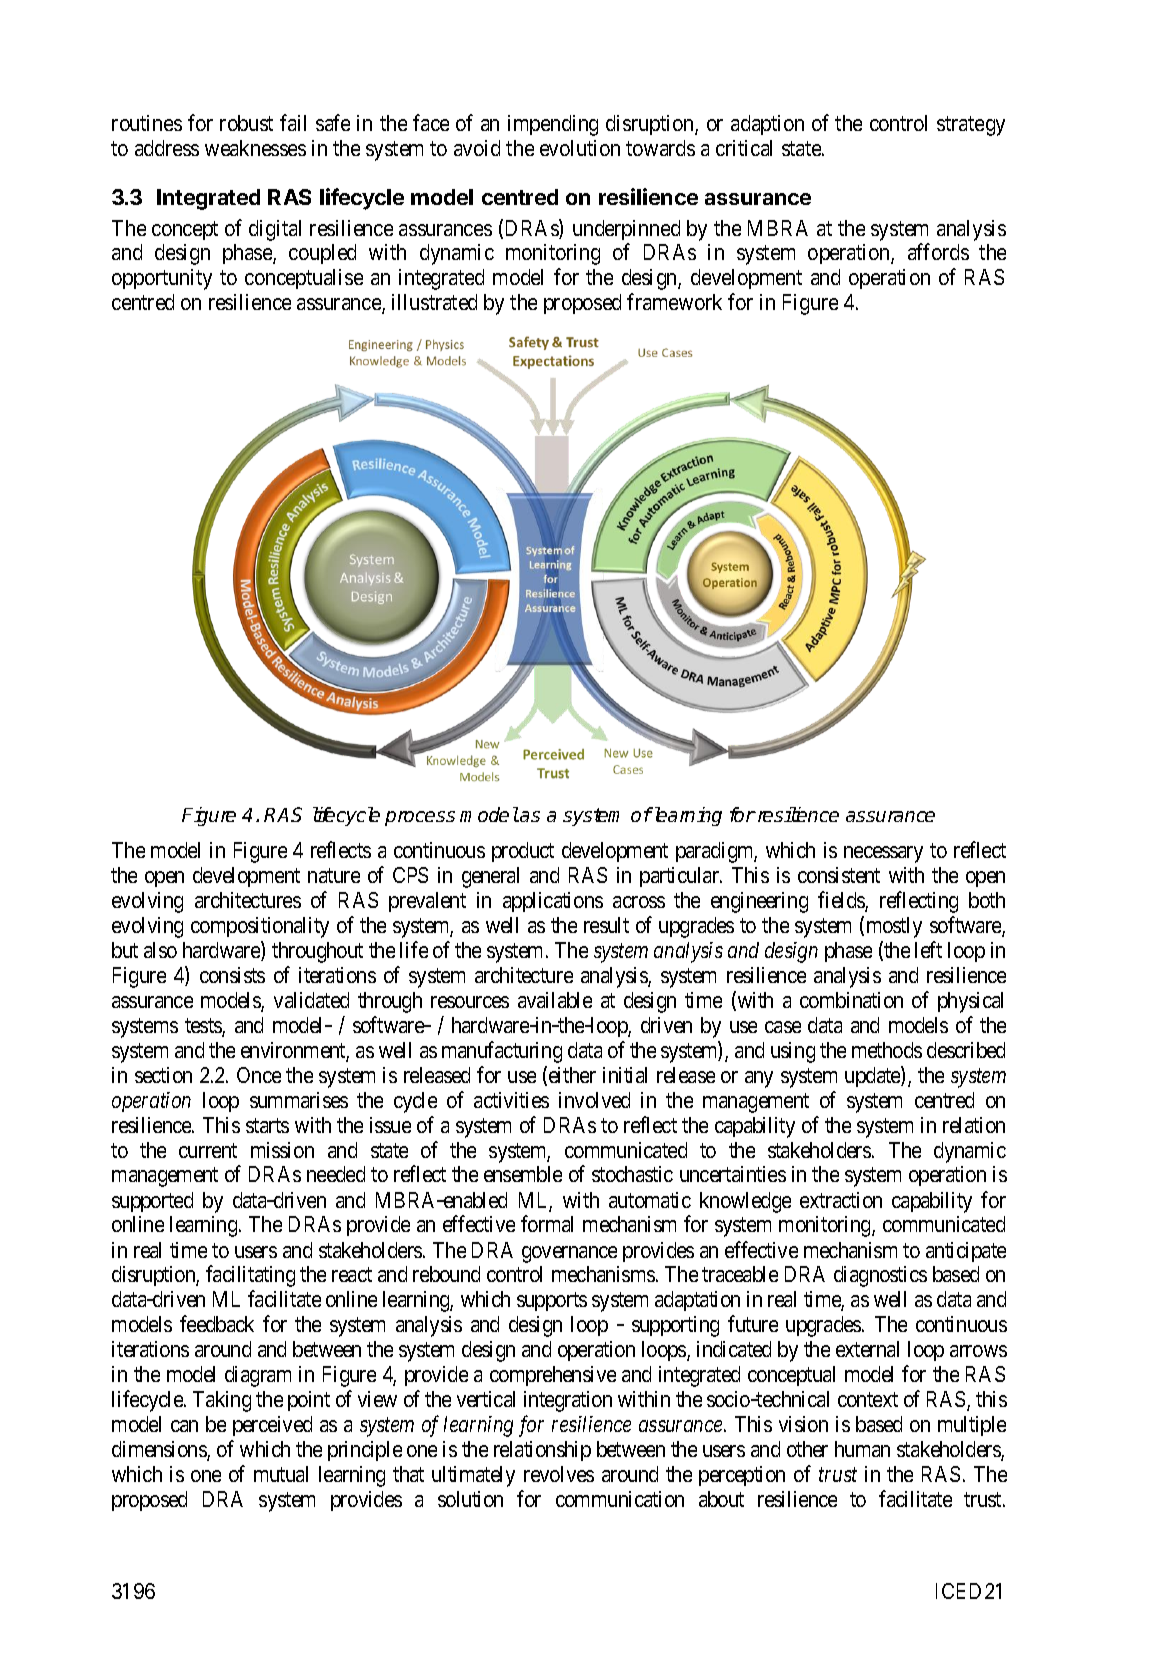 The height and width of the page is (1661, 1174). What do you see at coordinates (971, 126) in the page?
I see `strategy` at bounding box center [971, 126].
